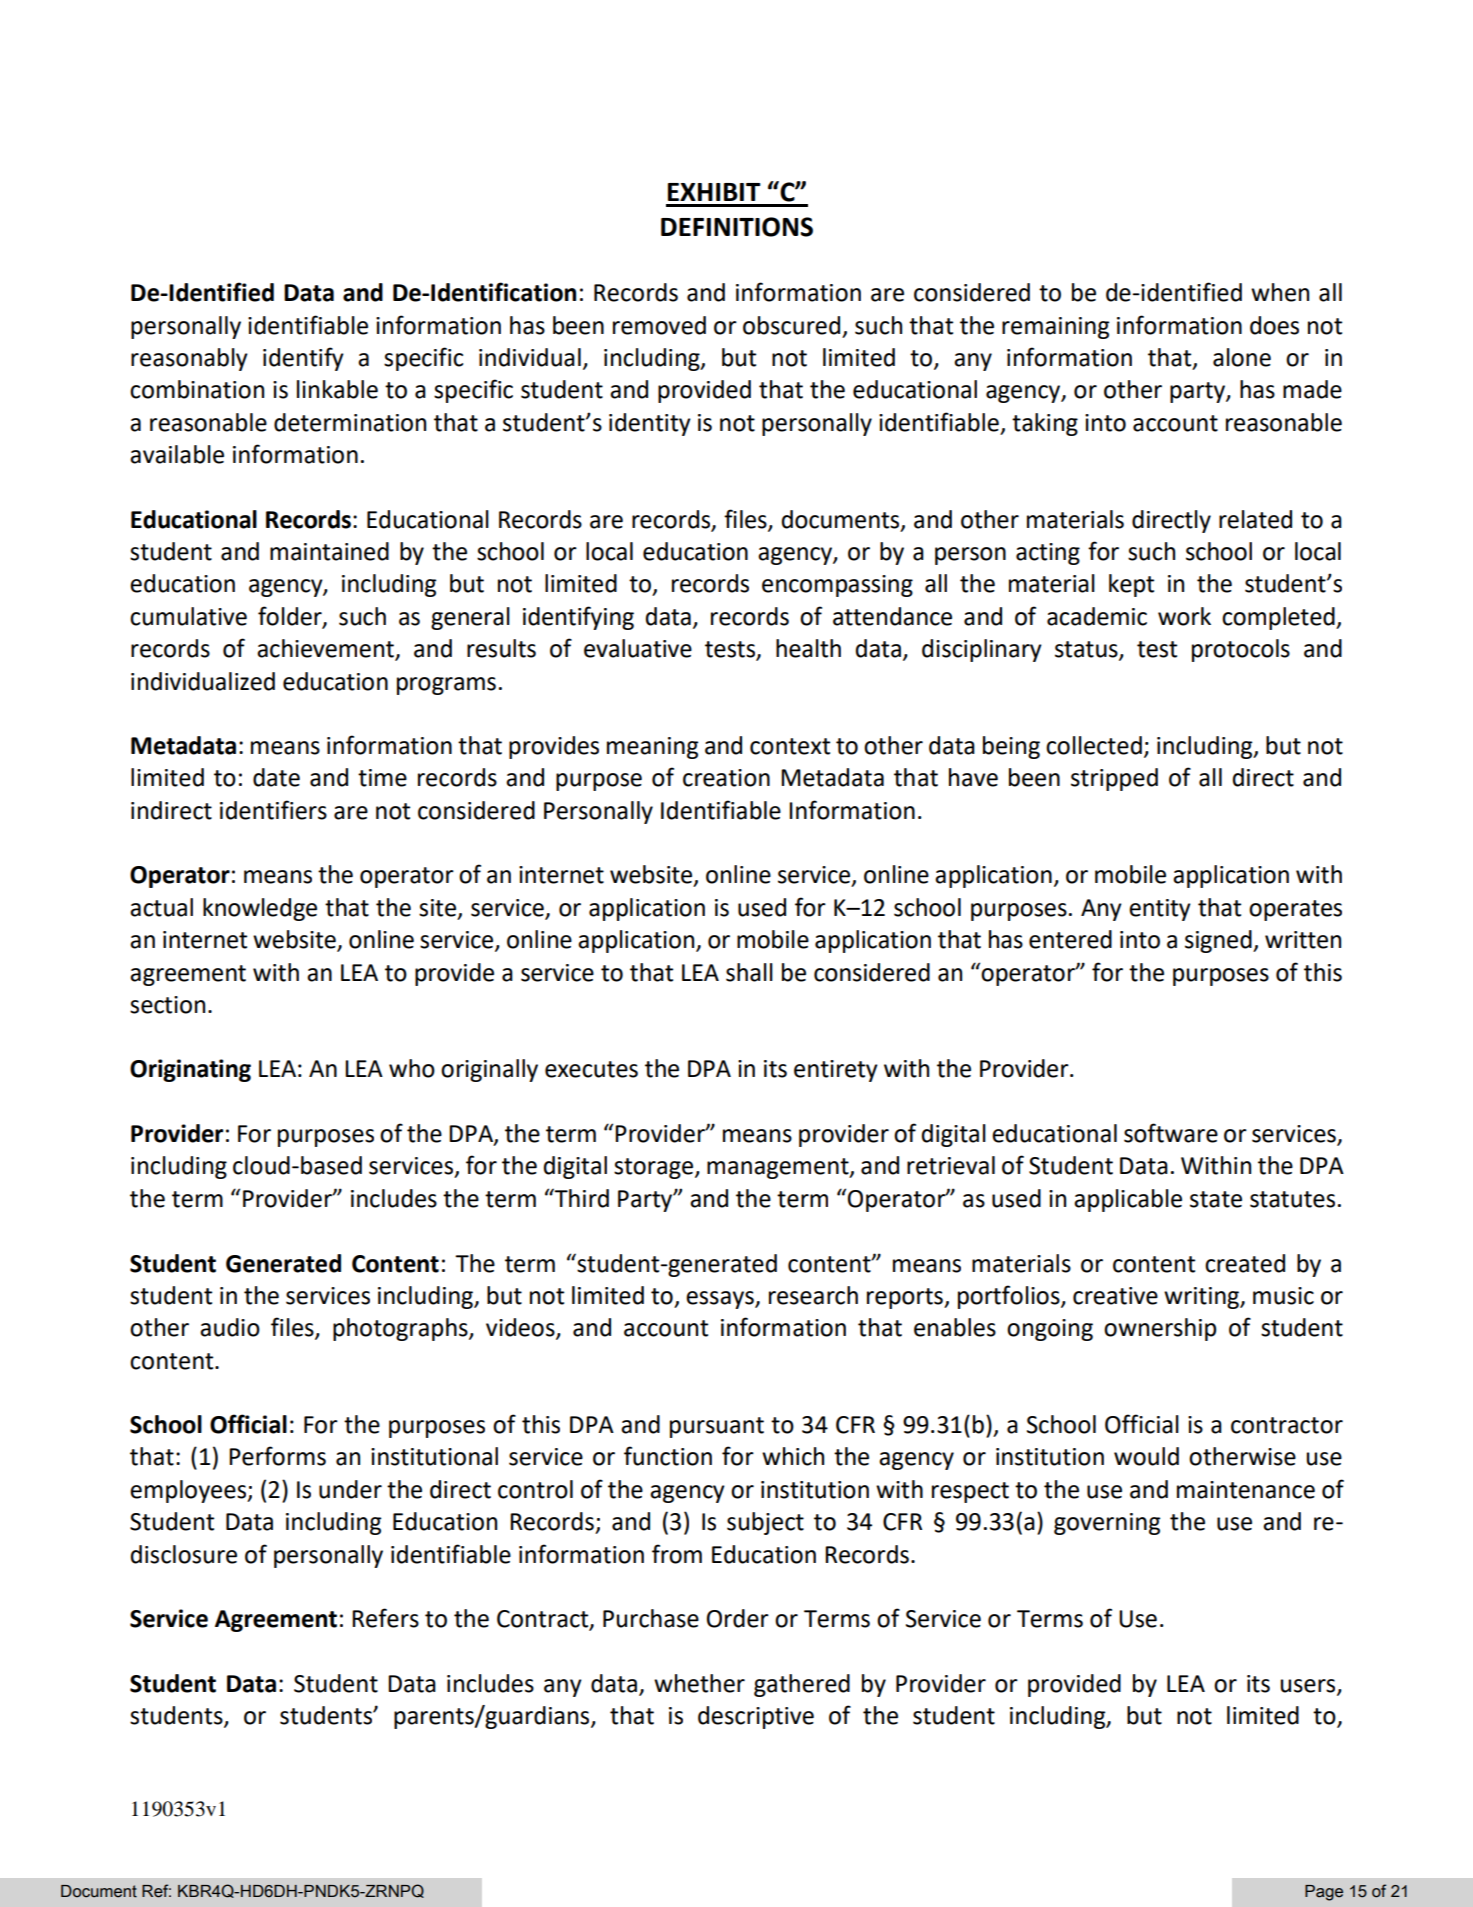 The width and height of the screenshot is (1473, 1907). I want to click on Refers, so click(385, 1618).
